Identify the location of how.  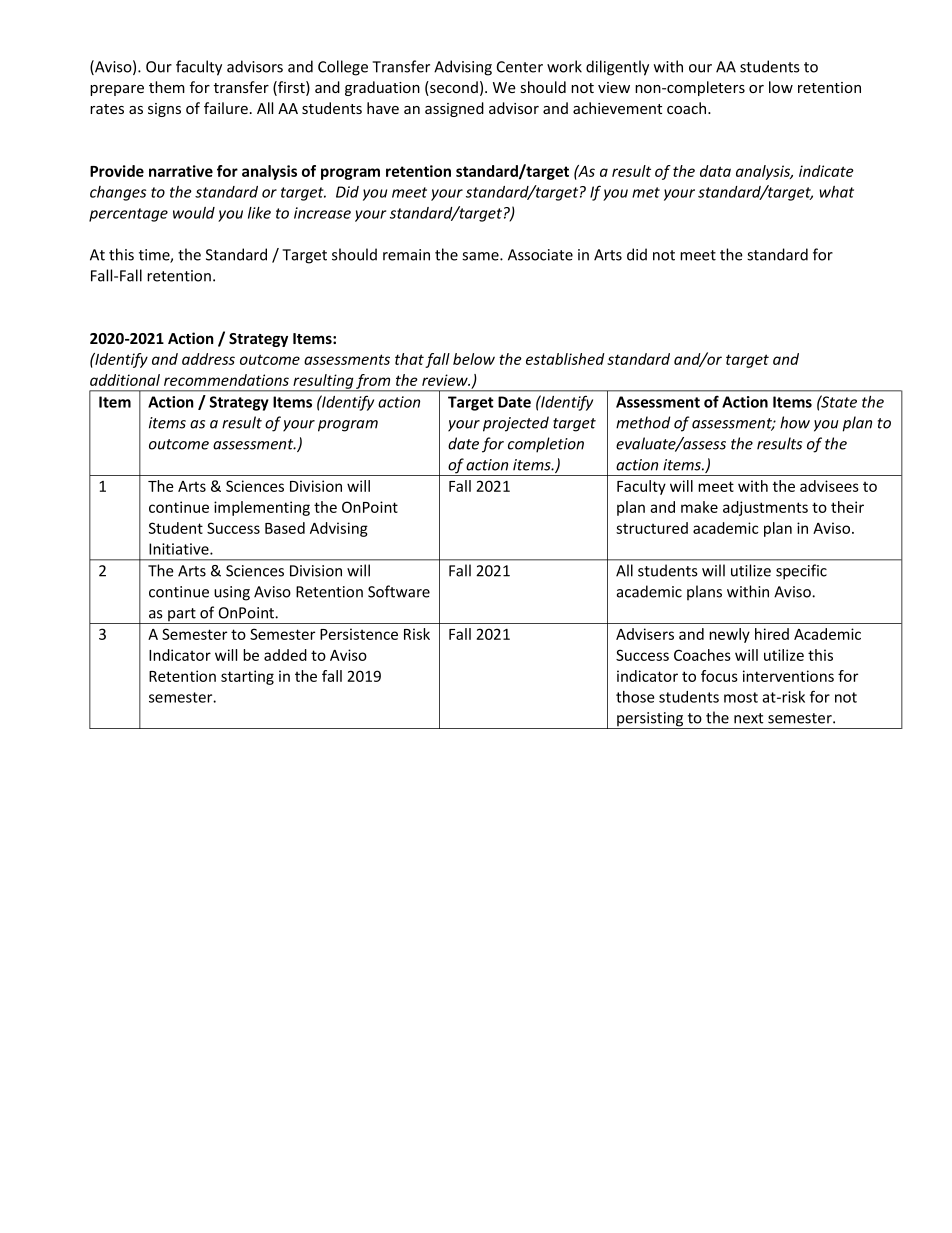
(795, 422).
